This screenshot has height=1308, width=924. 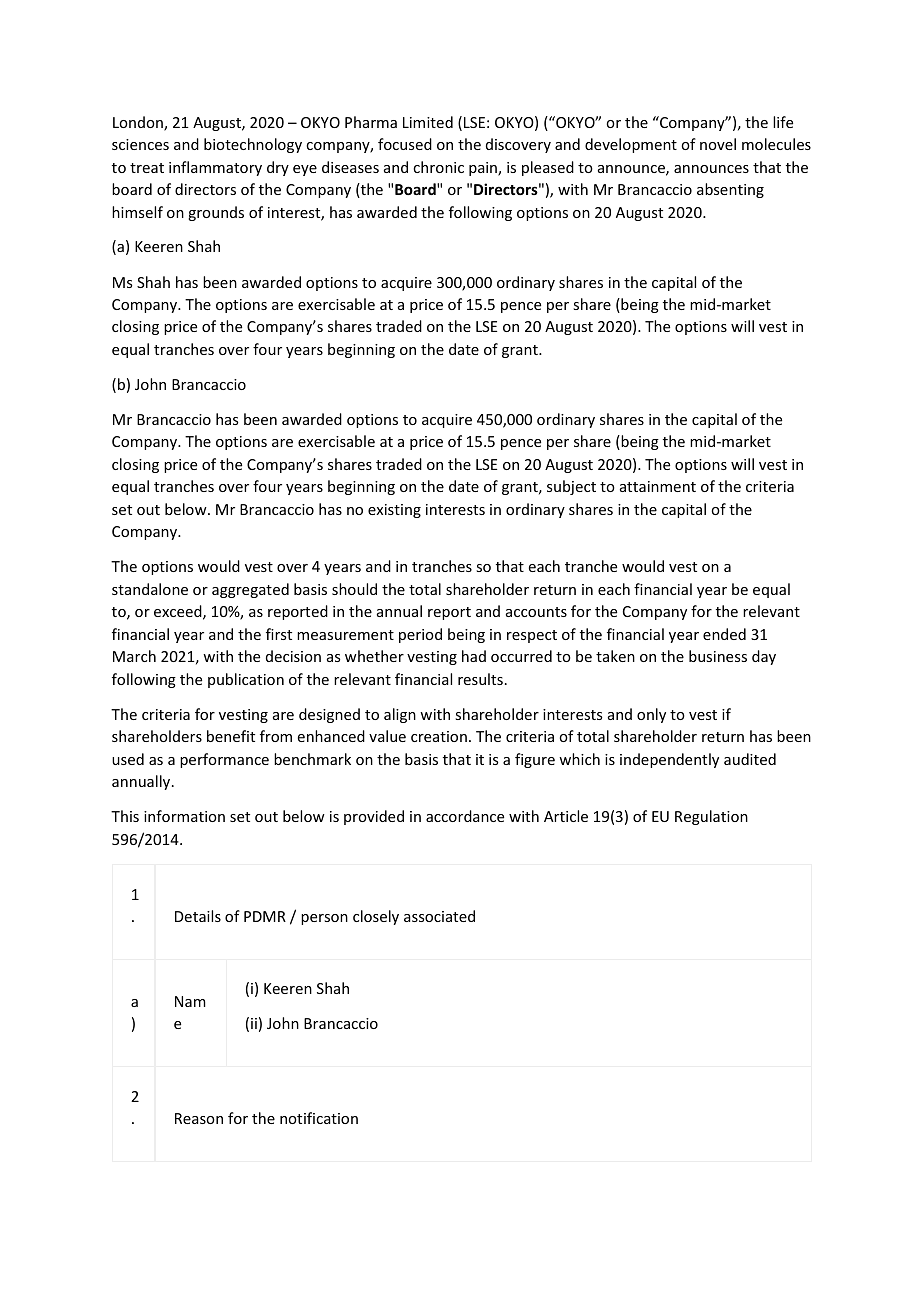 I want to click on existing, so click(x=394, y=511).
